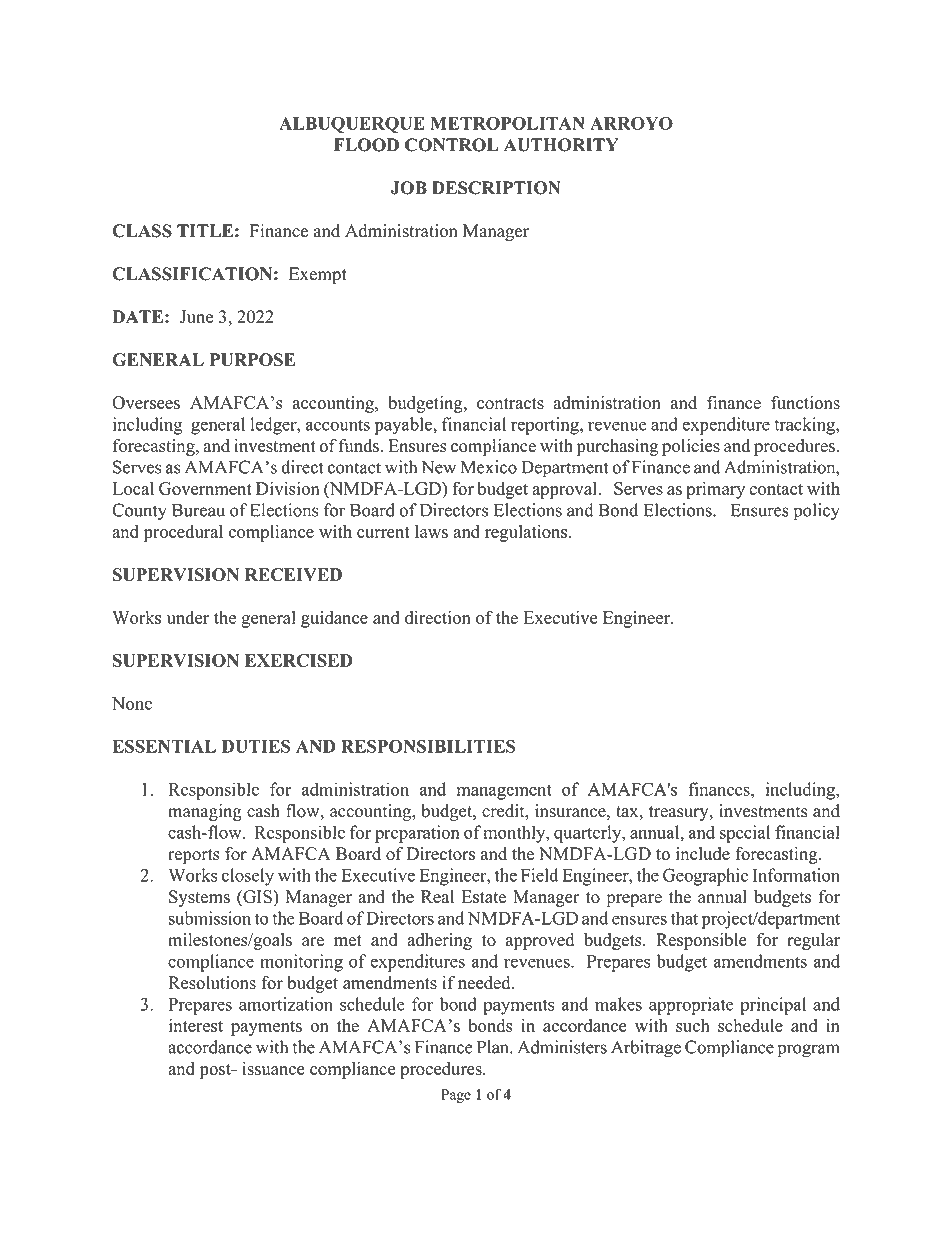  What do you see at coordinates (456, 1096) in the page?
I see `Page` at bounding box center [456, 1096].
